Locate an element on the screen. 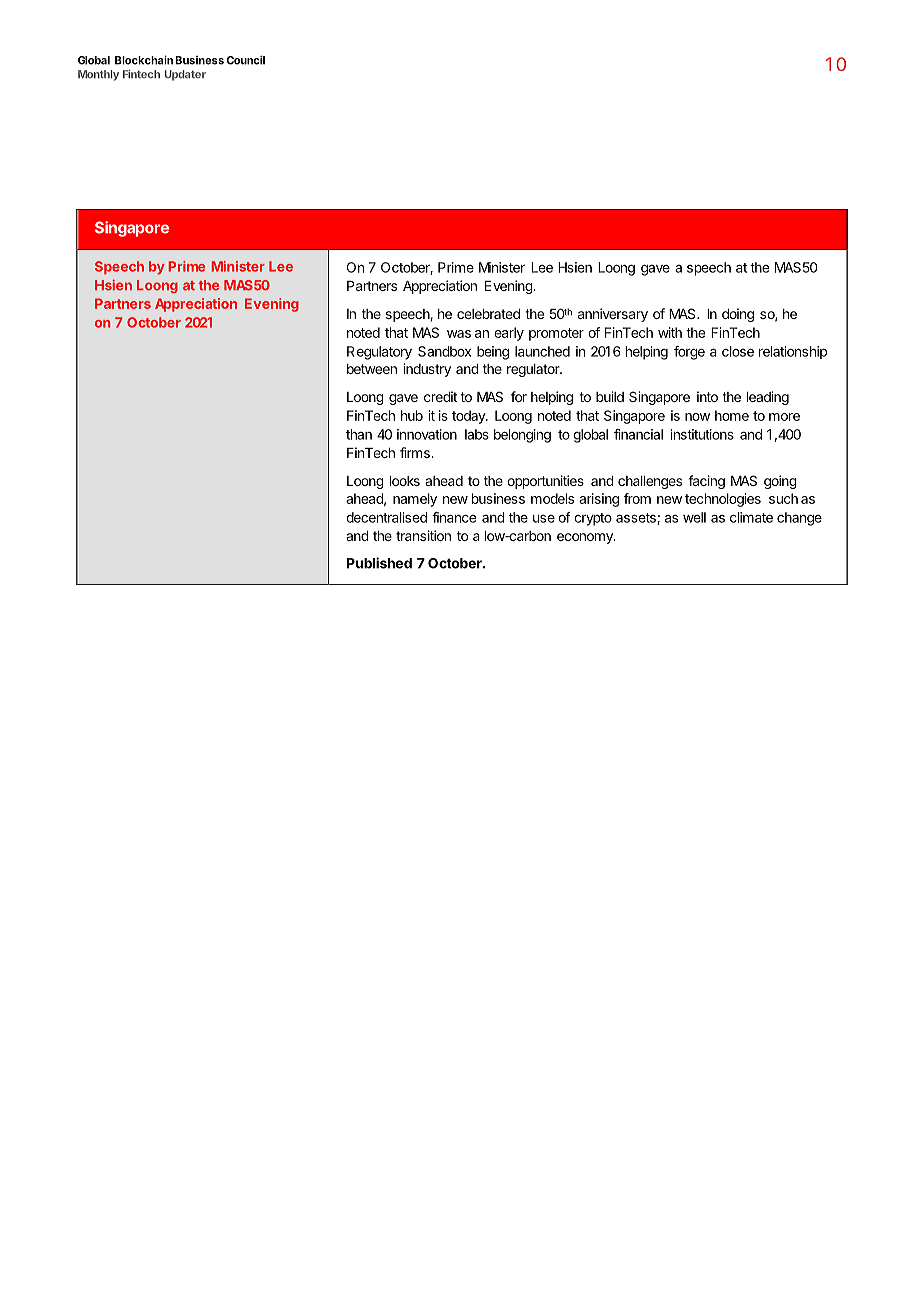  than is located at coordinates (359, 434).
